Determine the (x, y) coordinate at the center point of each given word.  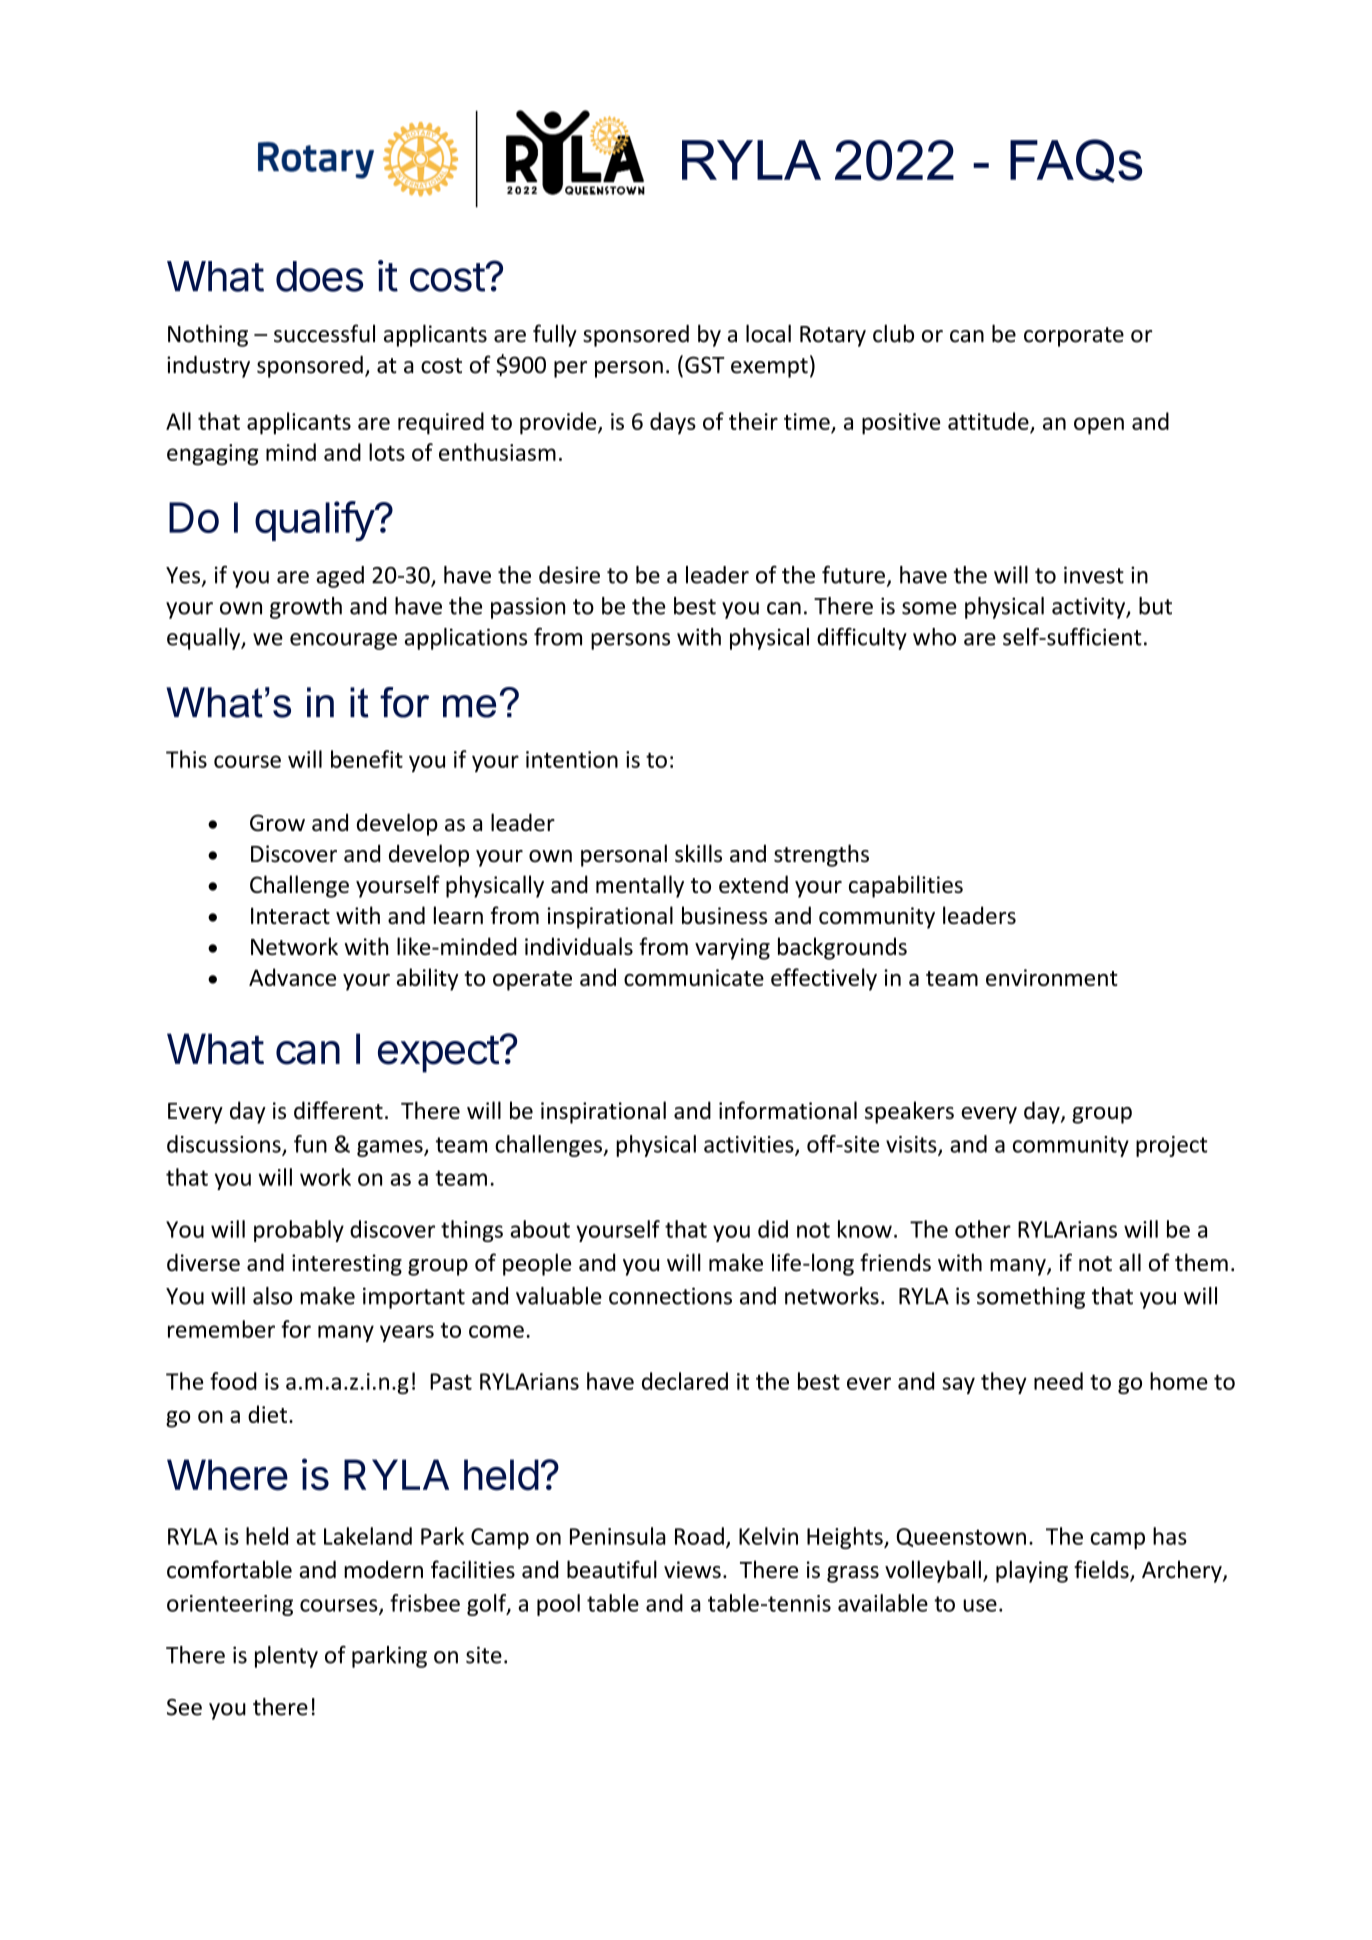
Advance (292, 977)
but (1155, 606)
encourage (343, 641)
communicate (694, 977)
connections (670, 1296)
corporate (1074, 337)
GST (705, 365)
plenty (286, 1657)
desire (569, 575)
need (1058, 1381)
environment (1052, 977)
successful (324, 333)
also (272, 1296)
